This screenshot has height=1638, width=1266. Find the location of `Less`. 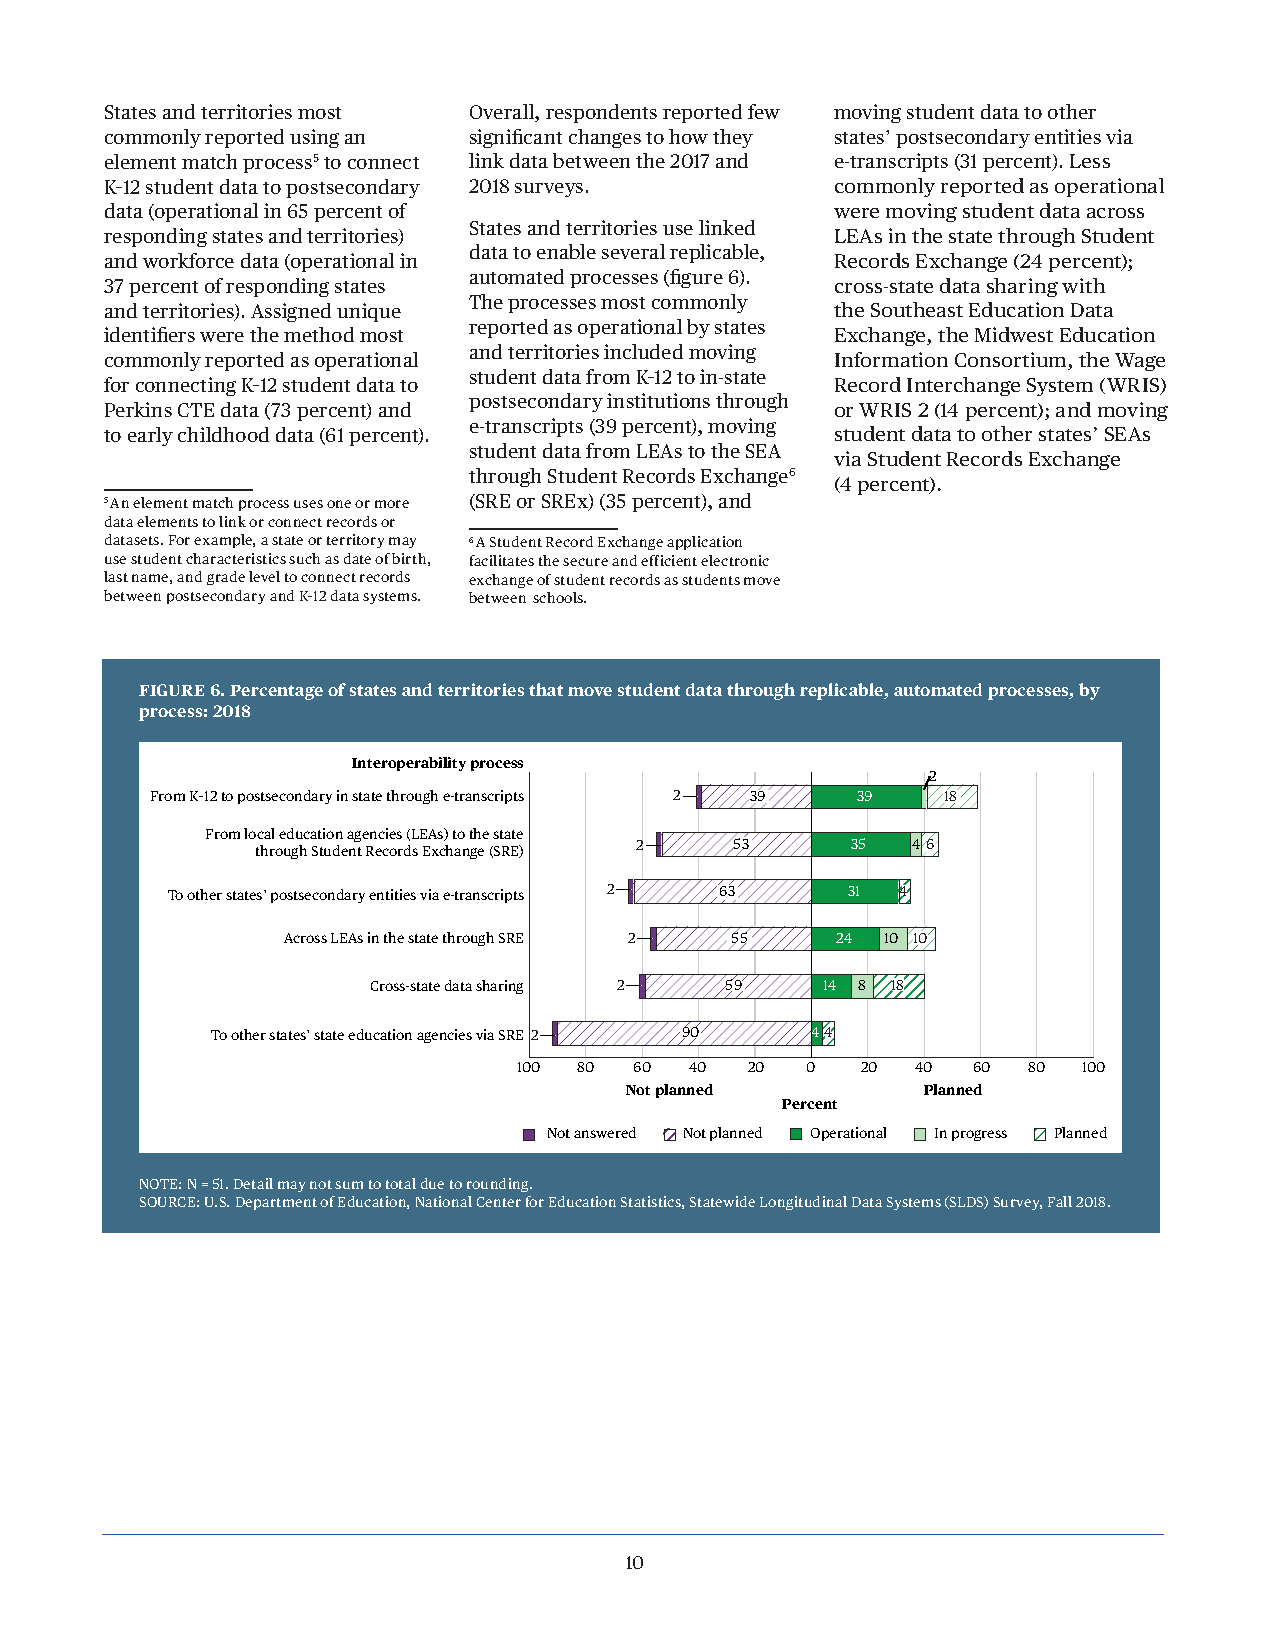

Less is located at coordinates (1090, 161).
